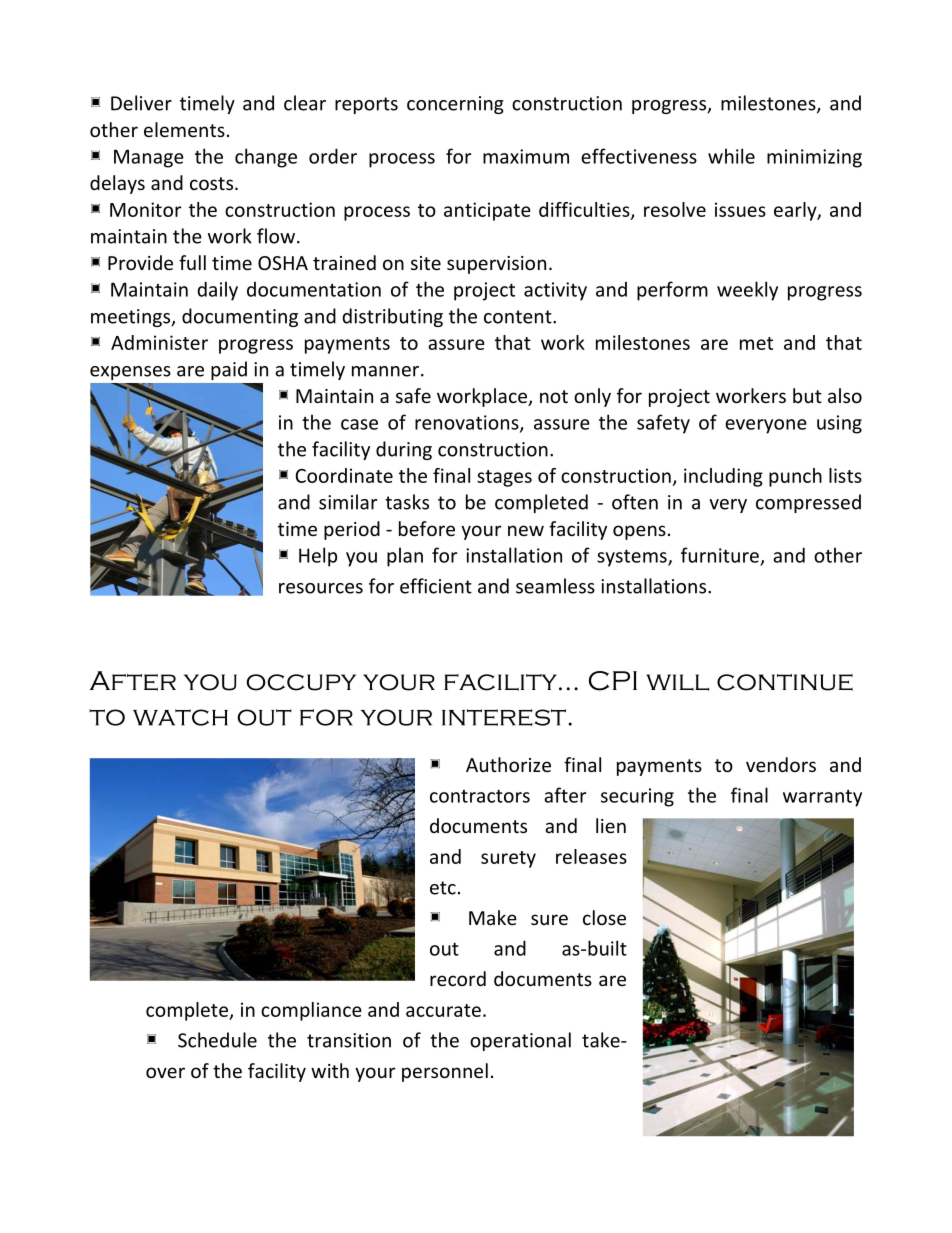  I want to click on elements, so click(184, 129).
